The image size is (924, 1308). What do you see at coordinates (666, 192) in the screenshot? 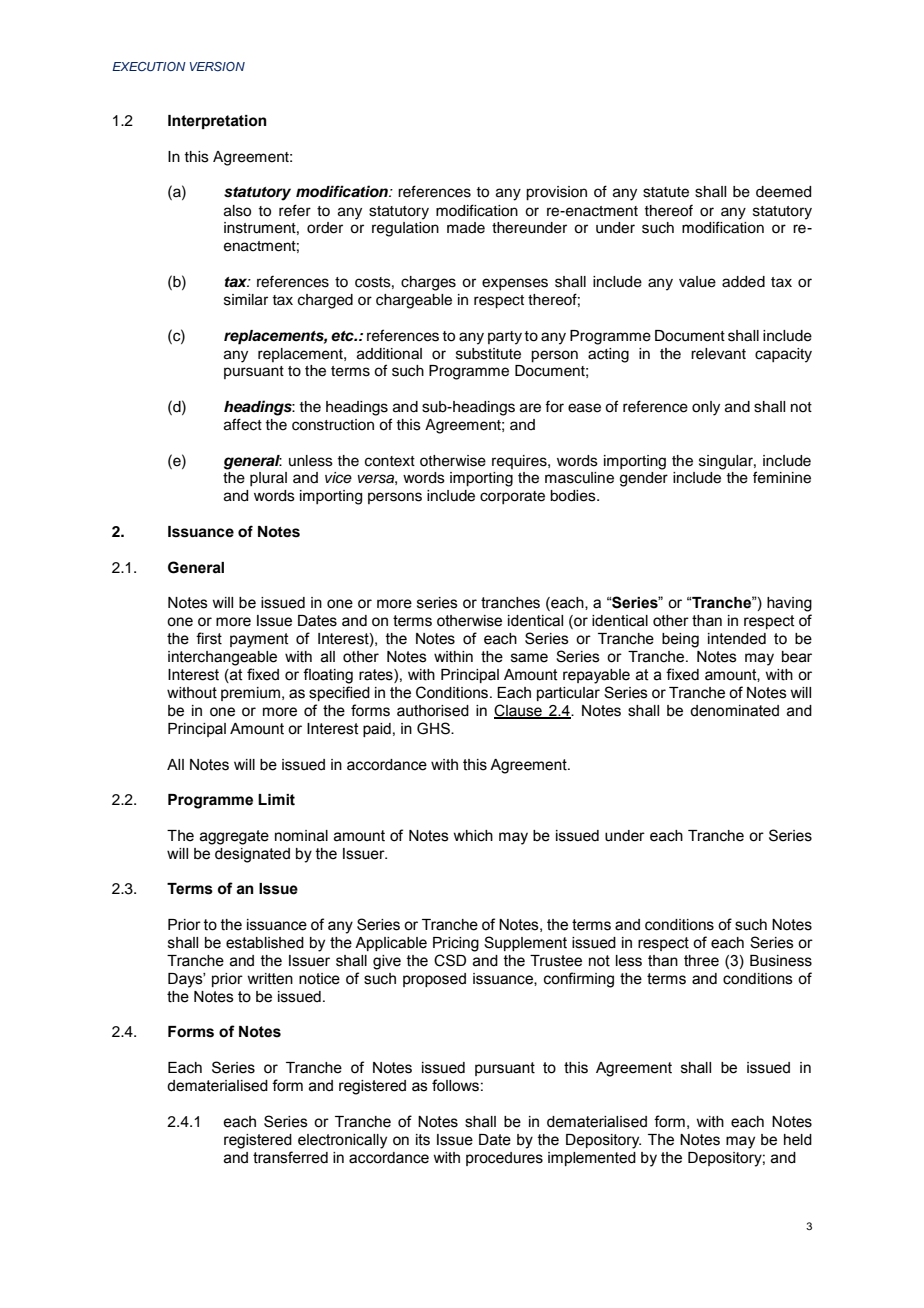
I see `statute` at bounding box center [666, 192].
